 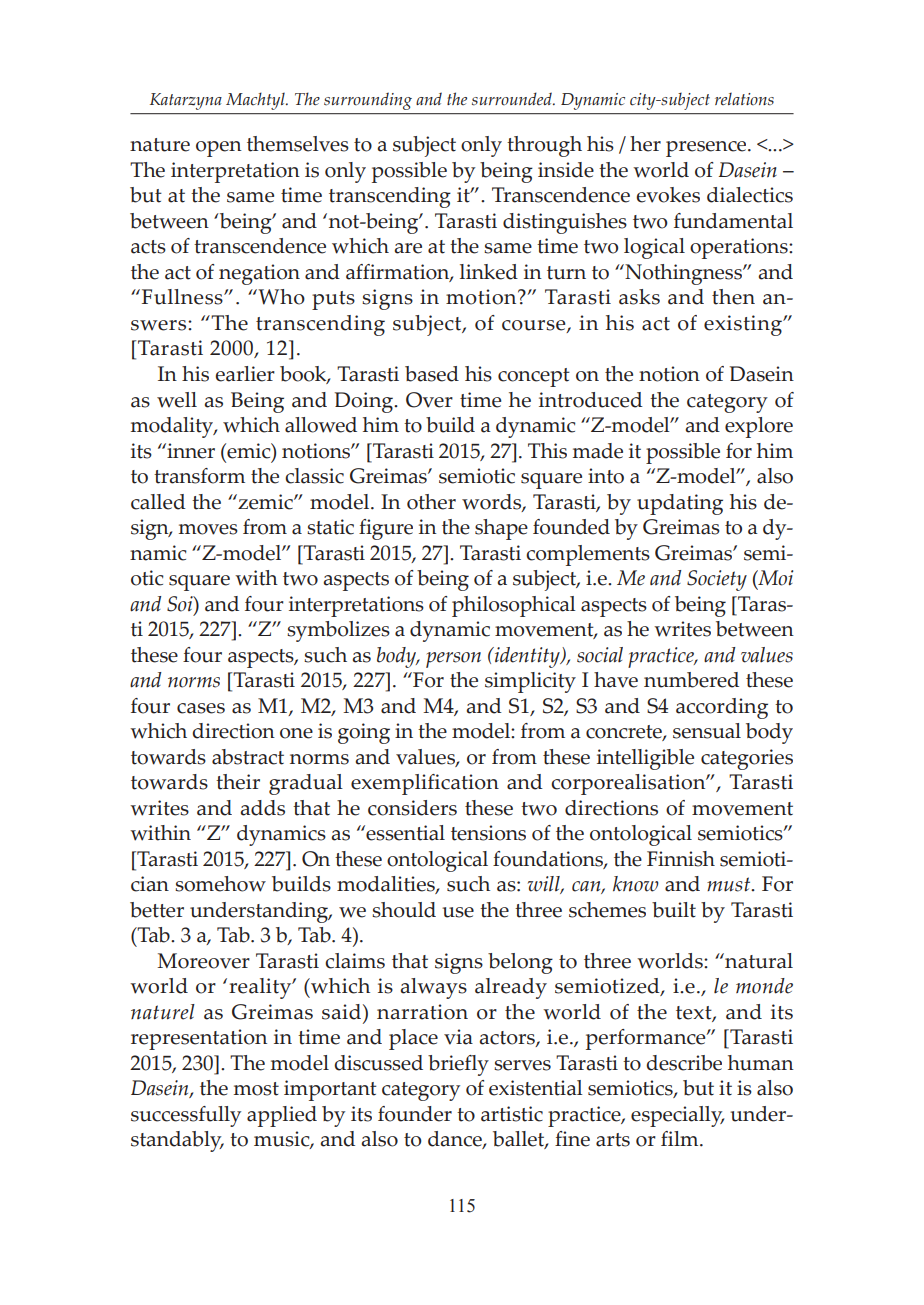 What do you see at coordinates (707, 149) in the document?
I see `presence` at bounding box center [707, 149].
